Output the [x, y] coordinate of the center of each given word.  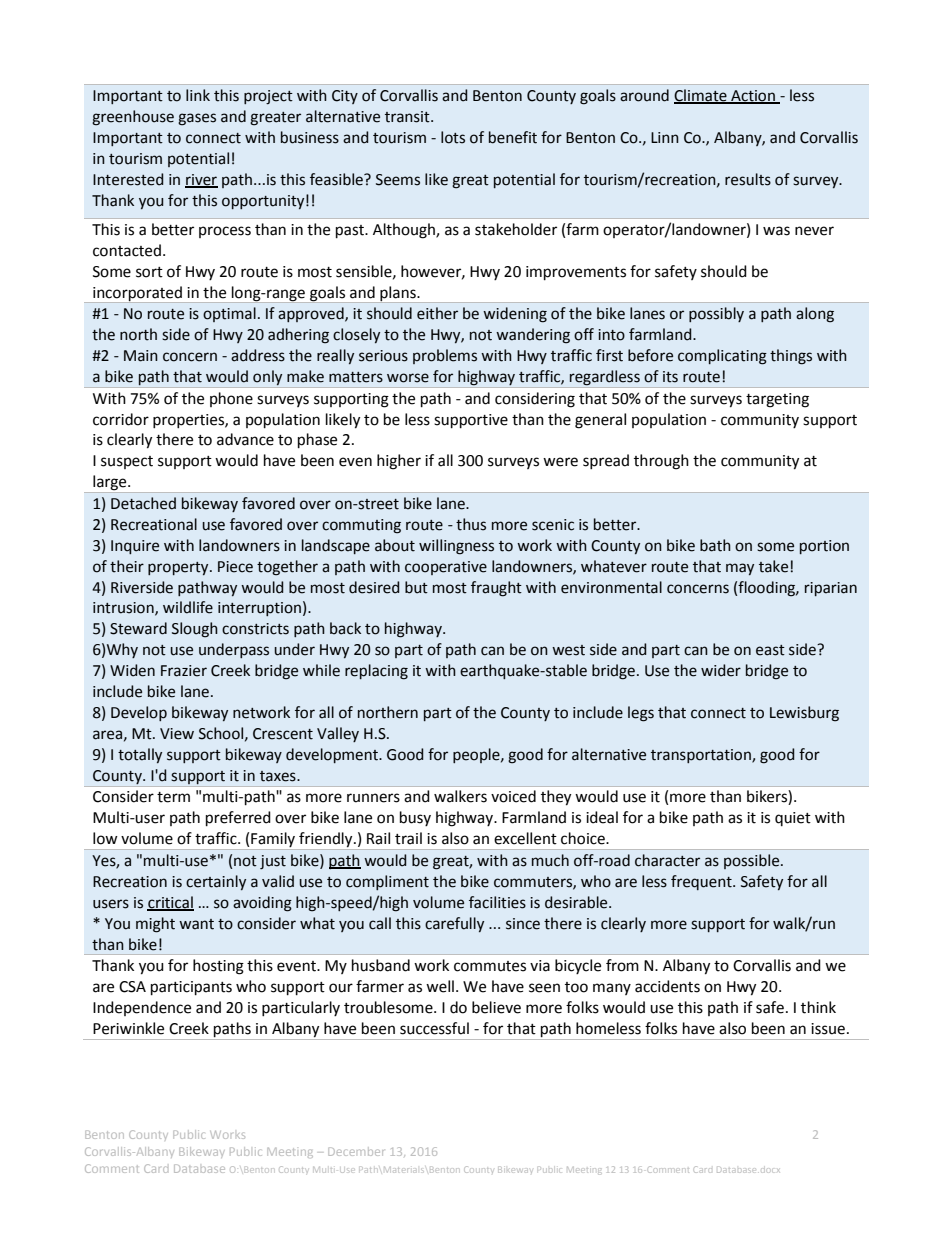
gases [197, 119]
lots [453, 137]
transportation [702, 756]
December [356, 1151]
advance [245, 439]
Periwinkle [128, 1028]
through [661, 462]
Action [753, 96]
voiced [513, 796]
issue [828, 1029]
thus [471, 524]
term [173, 797]
